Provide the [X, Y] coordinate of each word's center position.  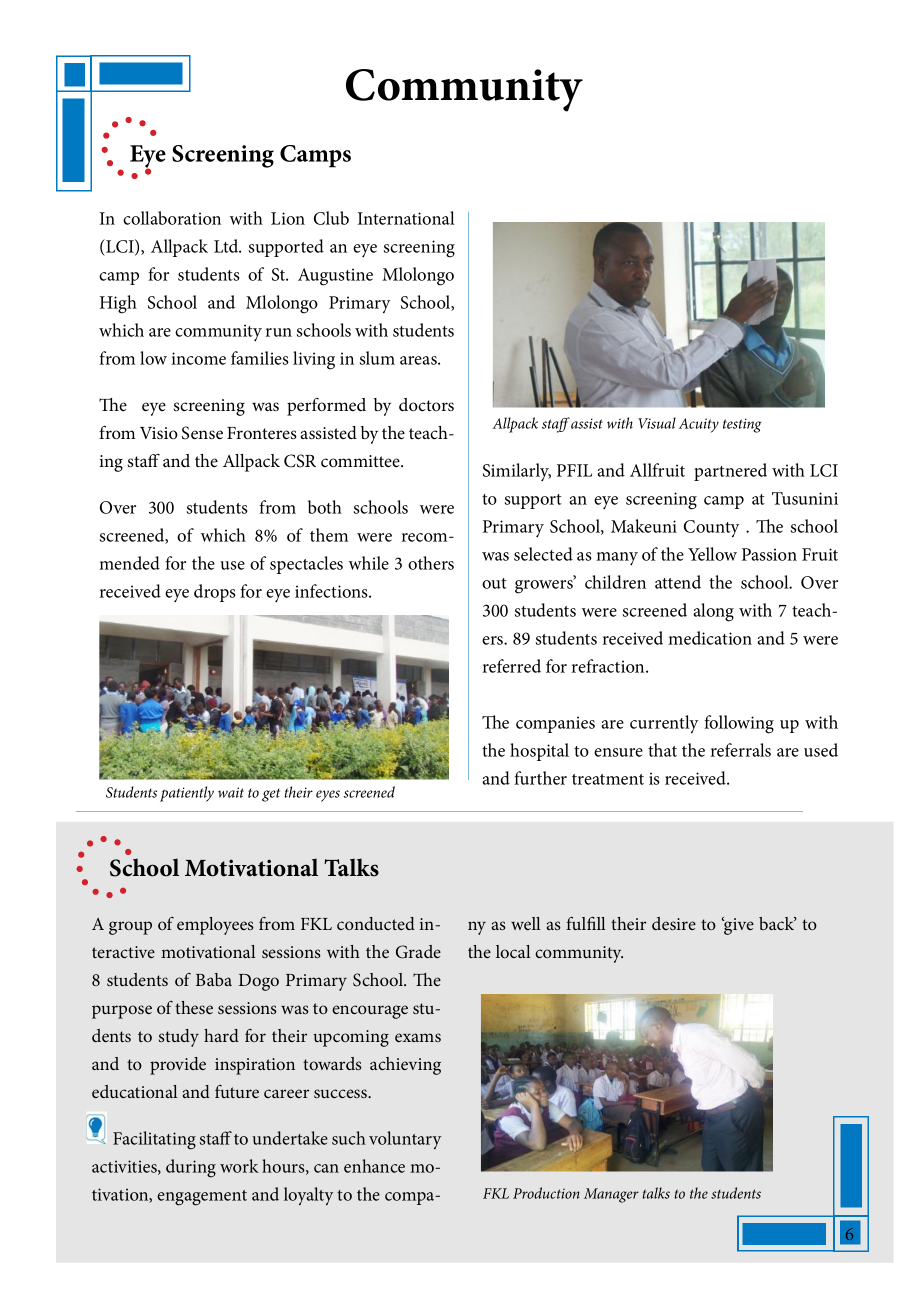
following [739, 724]
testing [742, 425]
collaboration [172, 218]
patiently [187, 794]
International [406, 218]
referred [511, 666]
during [191, 1168]
